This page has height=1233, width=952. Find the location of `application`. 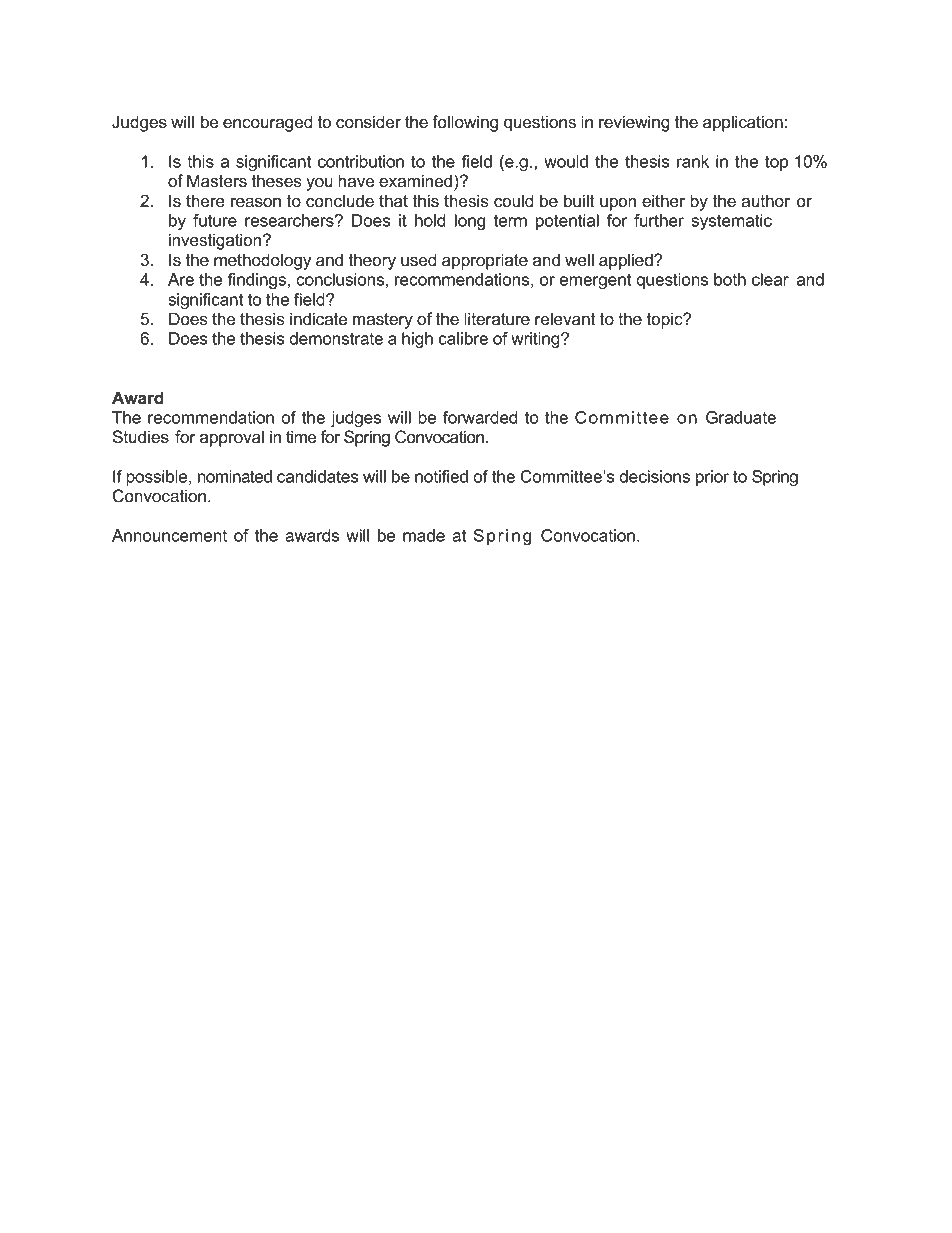

application is located at coordinates (743, 123).
